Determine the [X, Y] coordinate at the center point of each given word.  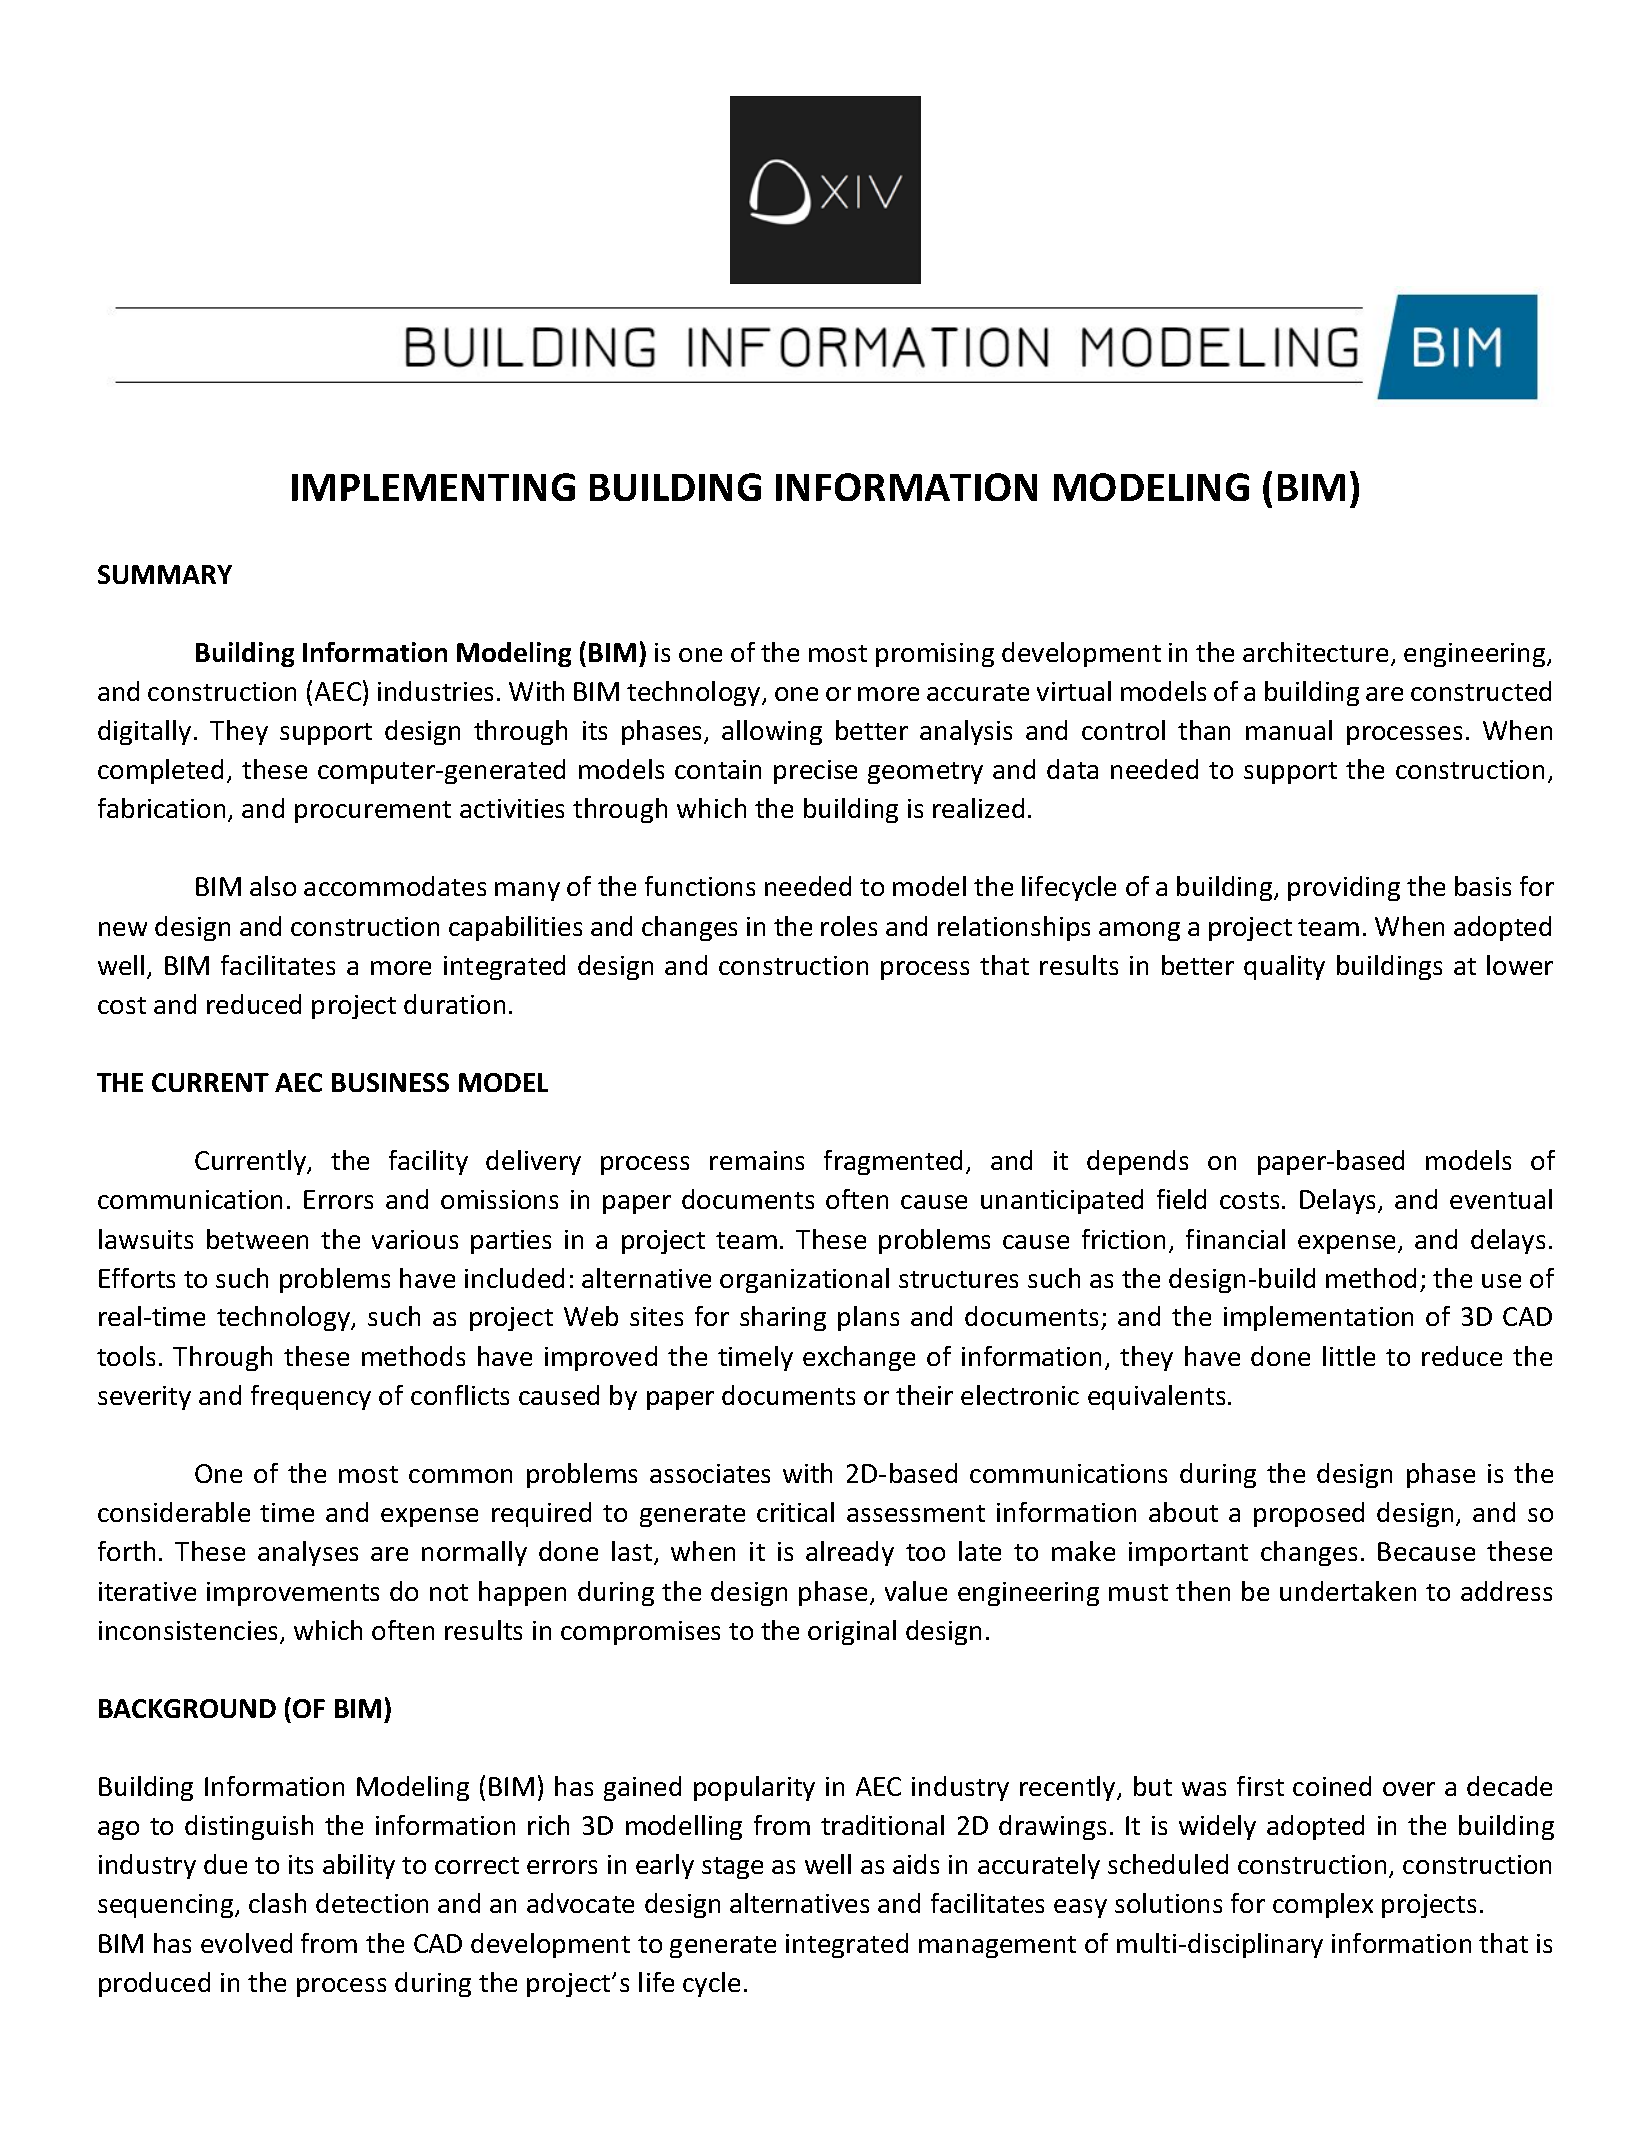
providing [1344, 888]
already [850, 1553]
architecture [1315, 652]
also [273, 886]
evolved [246, 1943]
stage [732, 1868]
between [257, 1239]
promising [935, 655]
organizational [804, 1280]
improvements [293, 1594]
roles [849, 926]
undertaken [1348, 1591]
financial [1235, 1239]
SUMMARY [165, 574]
